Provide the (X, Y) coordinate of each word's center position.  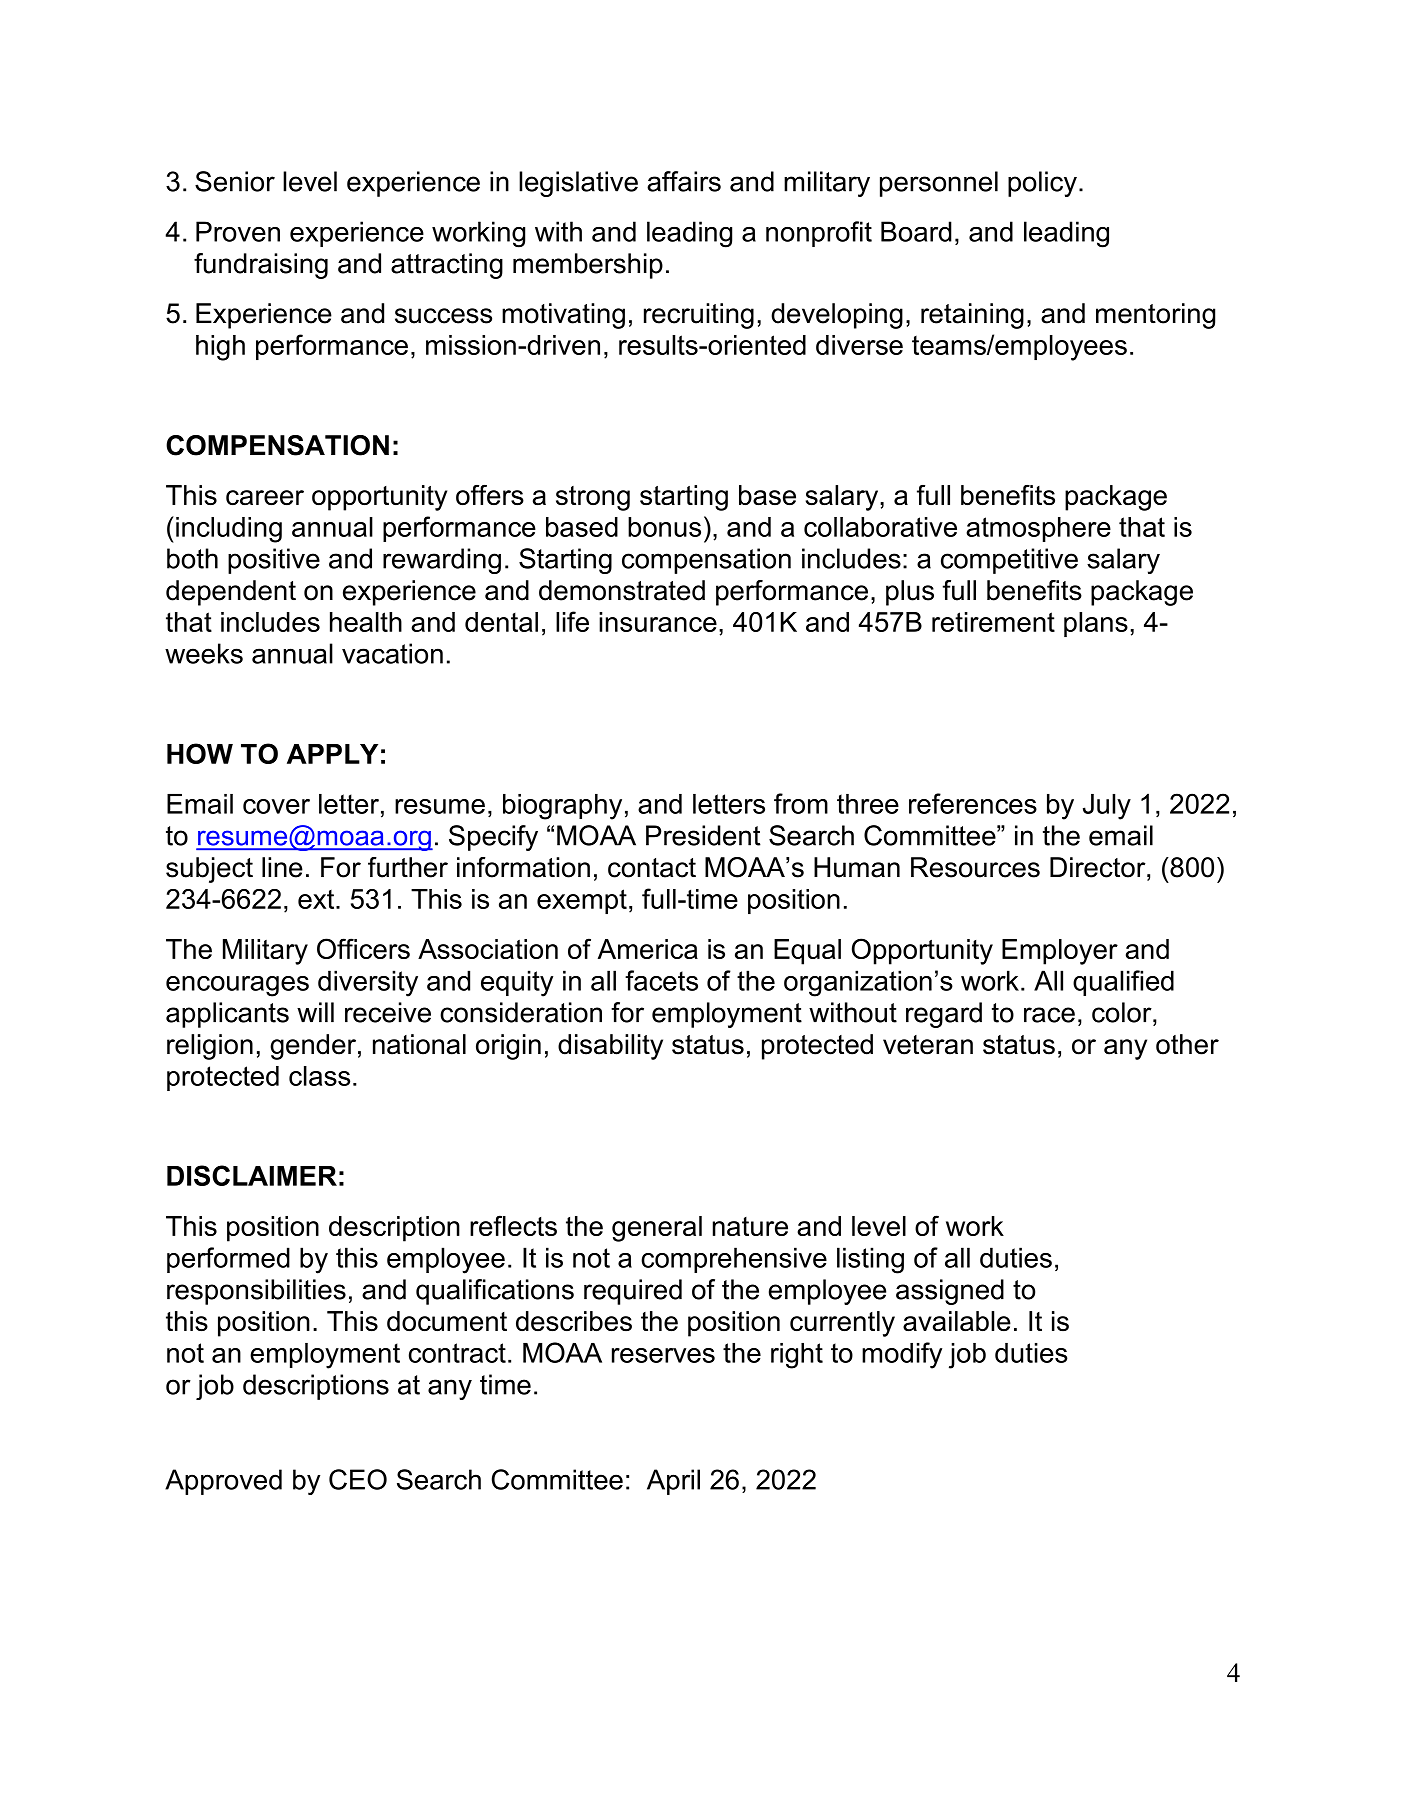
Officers (363, 948)
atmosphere (1038, 529)
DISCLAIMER (252, 1175)
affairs (684, 181)
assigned (950, 1292)
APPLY (332, 754)
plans (1096, 624)
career (265, 498)
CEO (358, 1479)
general (657, 1229)
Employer (1060, 952)
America (648, 949)
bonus (664, 527)
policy (1042, 184)
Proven (238, 231)
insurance (658, 622)
